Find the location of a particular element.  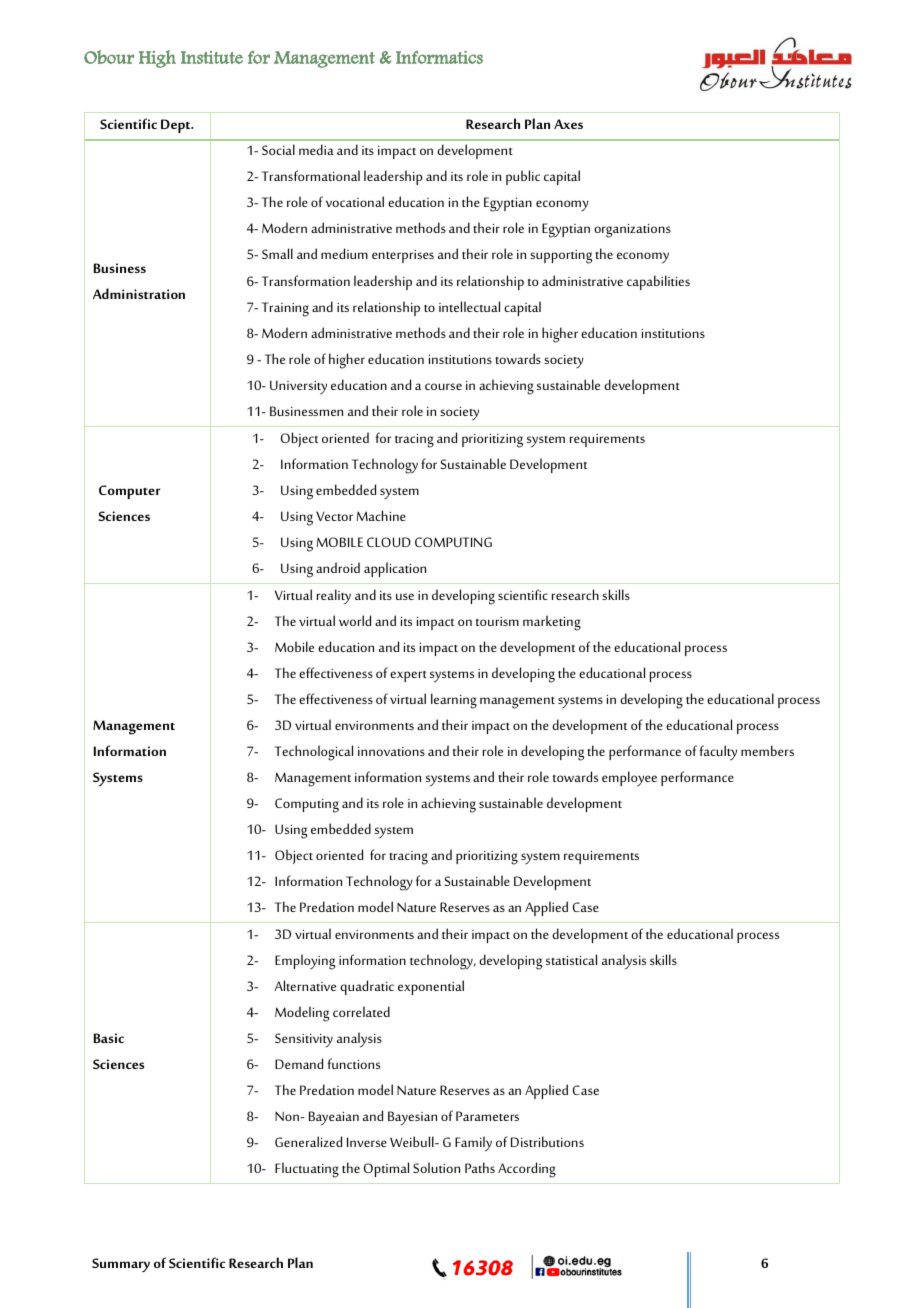

expert is located at coordinates (408, 676).
